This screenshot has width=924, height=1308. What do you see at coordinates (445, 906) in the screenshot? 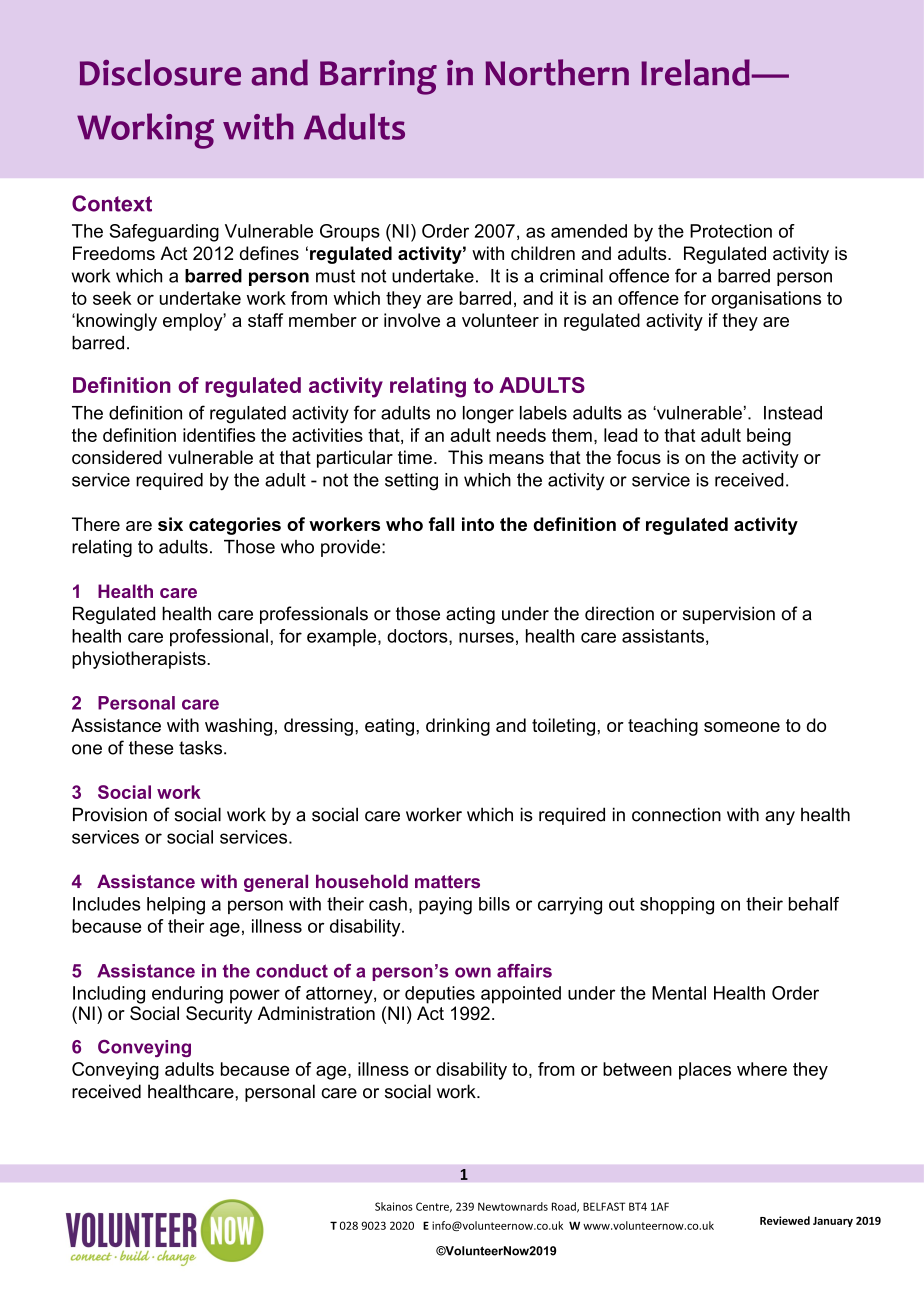
I see `paying` at bounding box center [445, 906].
